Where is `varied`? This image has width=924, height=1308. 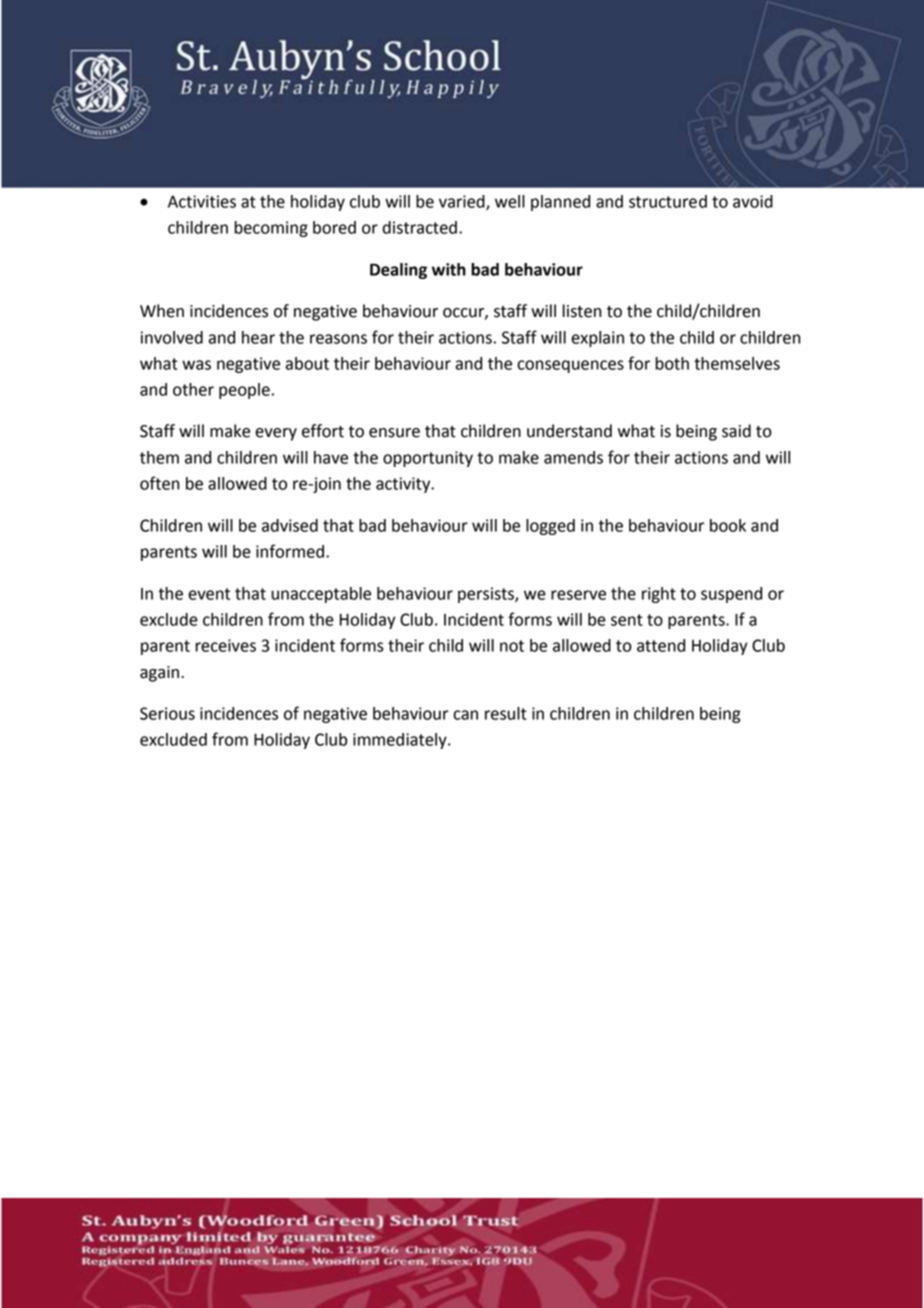
varied is located at coordinates (463, 202).
